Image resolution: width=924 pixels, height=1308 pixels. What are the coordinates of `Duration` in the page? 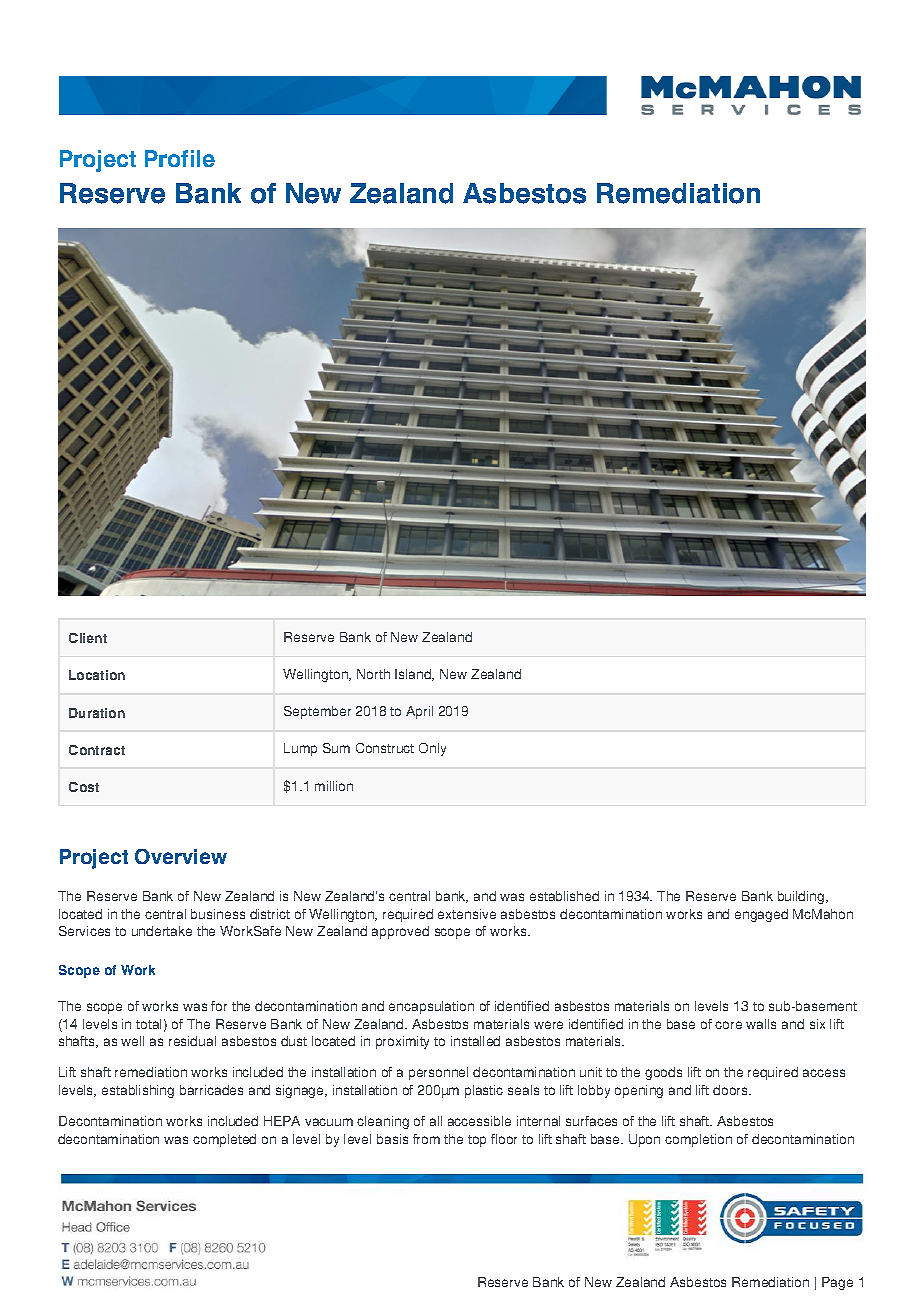 It's located at (97, 713).
